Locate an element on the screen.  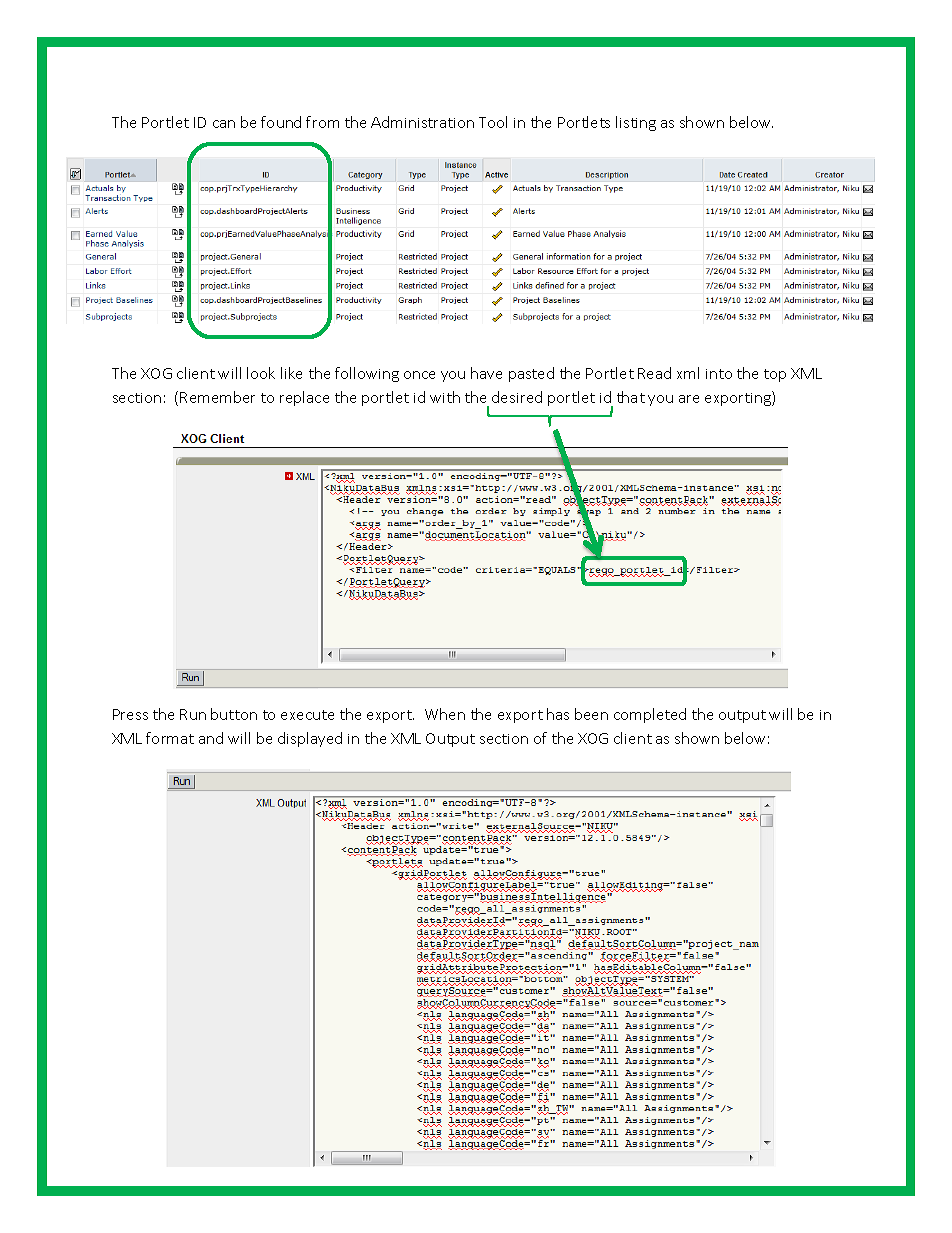
look is located at coordinates (261, 373).
